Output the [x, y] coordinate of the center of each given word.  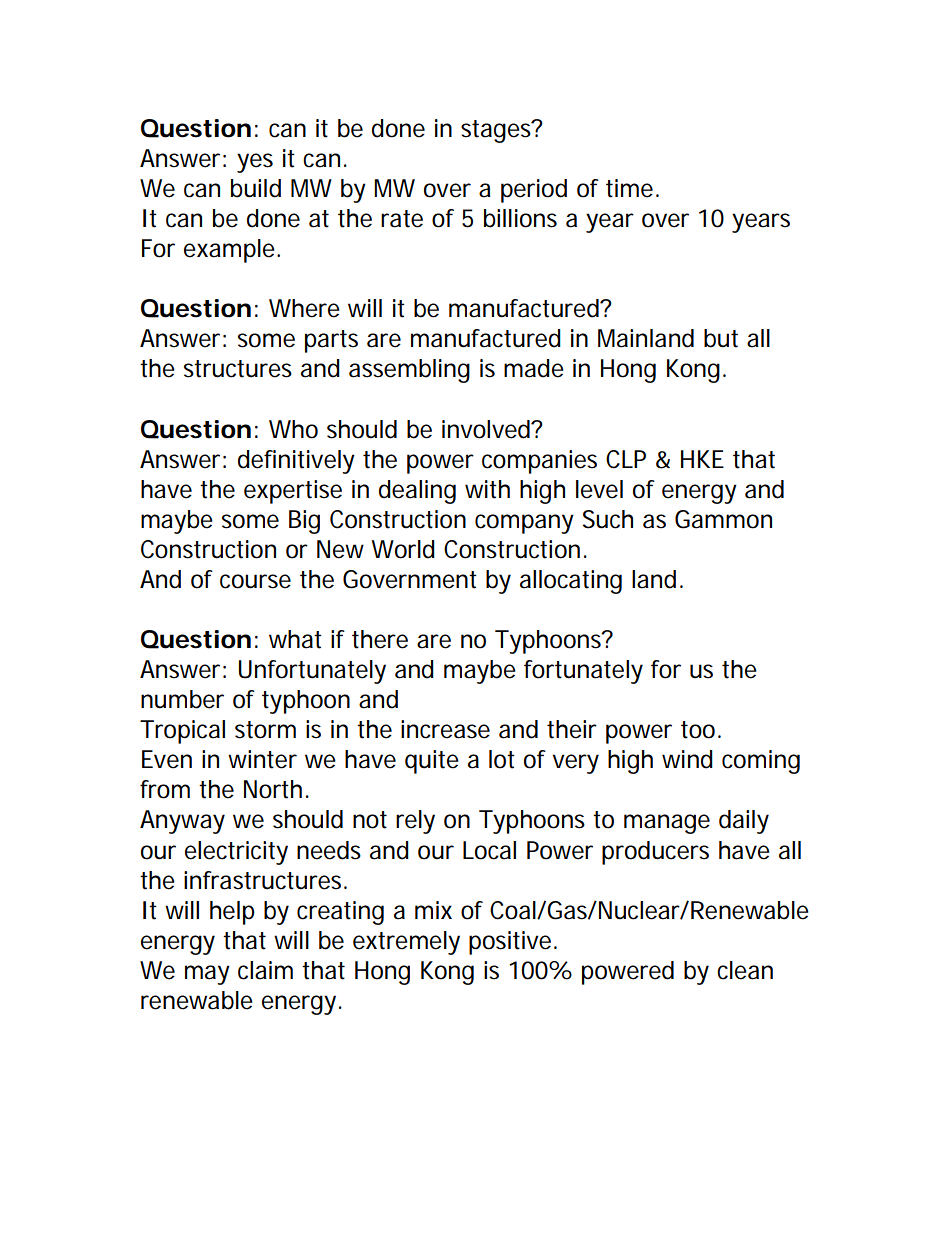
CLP [626, 459]
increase [445, 729]
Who [293, 429]
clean [745, 970]
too [698, 730]
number [182, 699]
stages [498, 131]
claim [265, 970]
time [629, 188]
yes [255, 163]
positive [510, 943]
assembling [409, 371]
